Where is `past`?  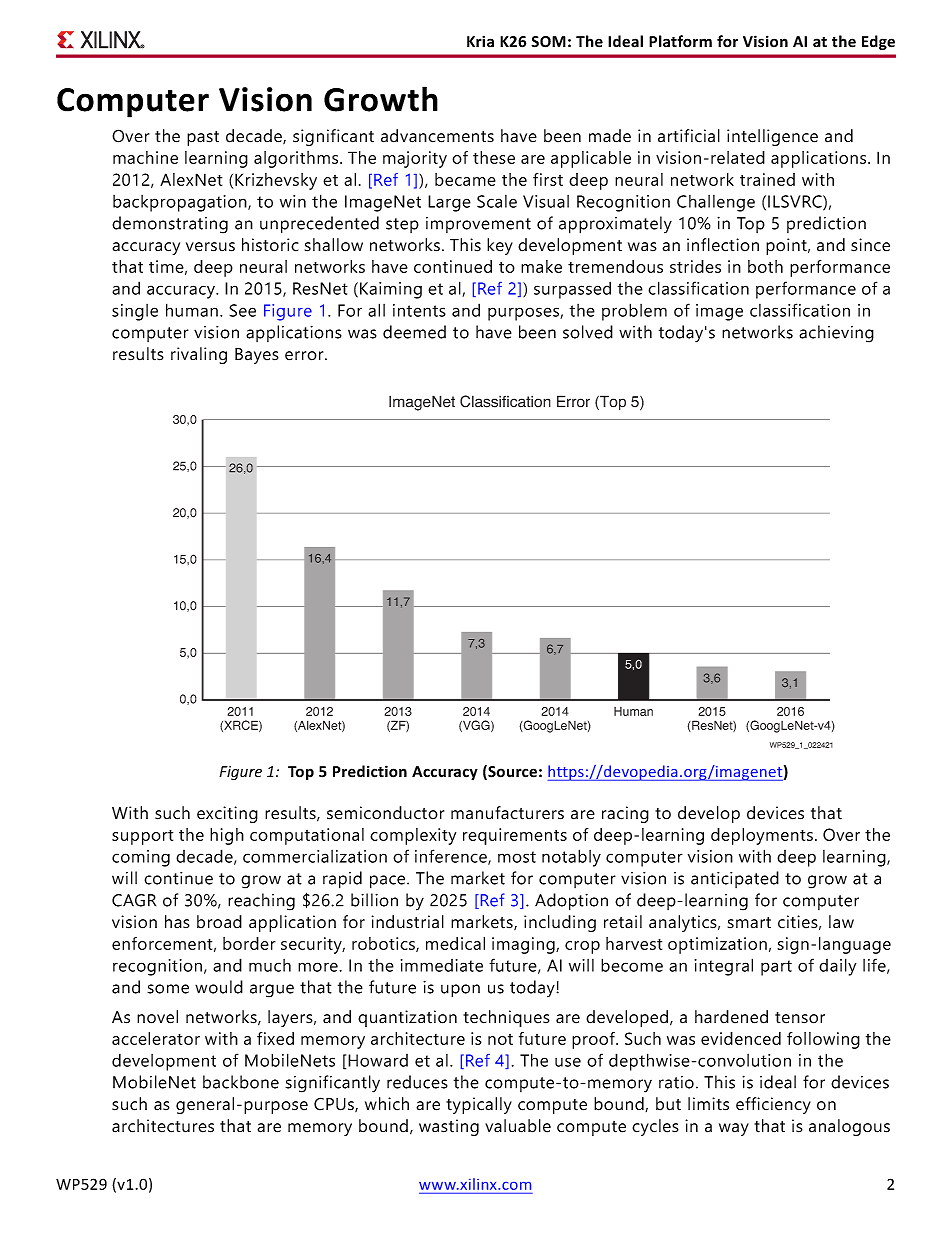 past is located at coordinates (203, 138).
